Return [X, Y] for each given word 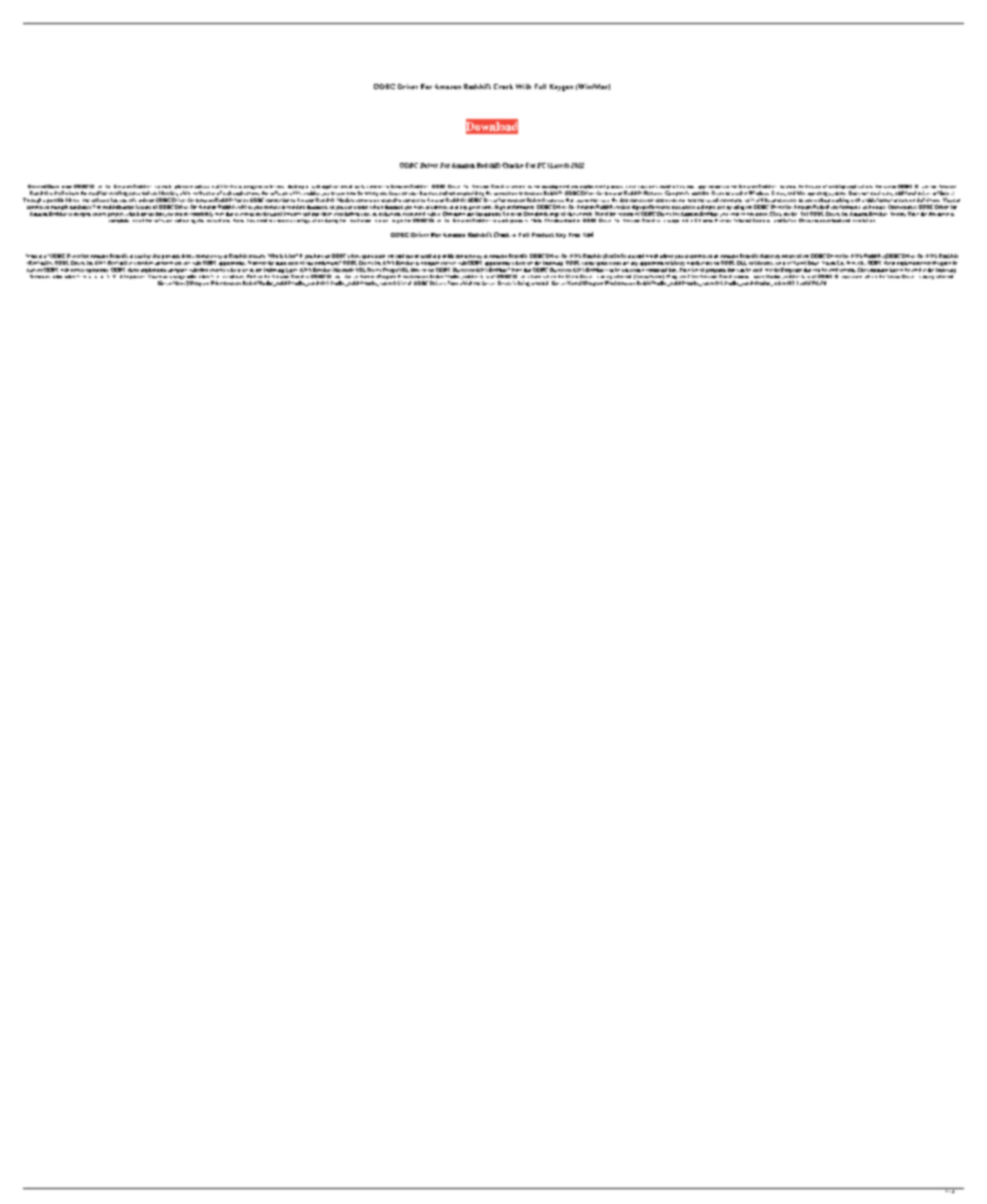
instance [788, 187]
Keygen [561, 87]
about [824, 200]
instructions [218, 219]
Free [574, 235]
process [616, 189]
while [185, 193]
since [631, 187]
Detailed [37, 186]
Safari [789, 220]
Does [854, 193]
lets [114, 200]
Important [135, 275]
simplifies [521, 187]
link [681, 186]
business [429, 193]
